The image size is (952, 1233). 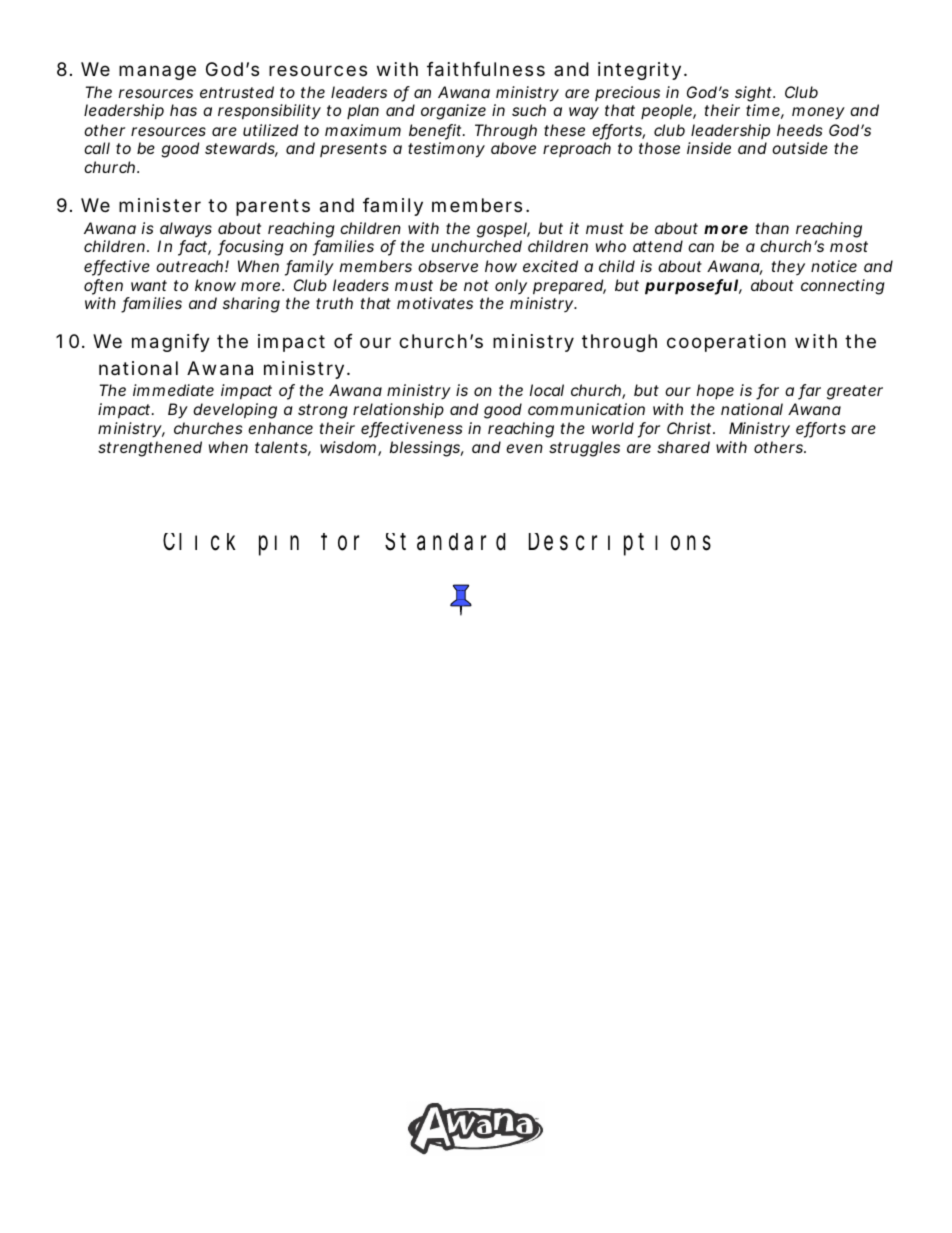 I want to click on local, so click(x=547, y=390).
